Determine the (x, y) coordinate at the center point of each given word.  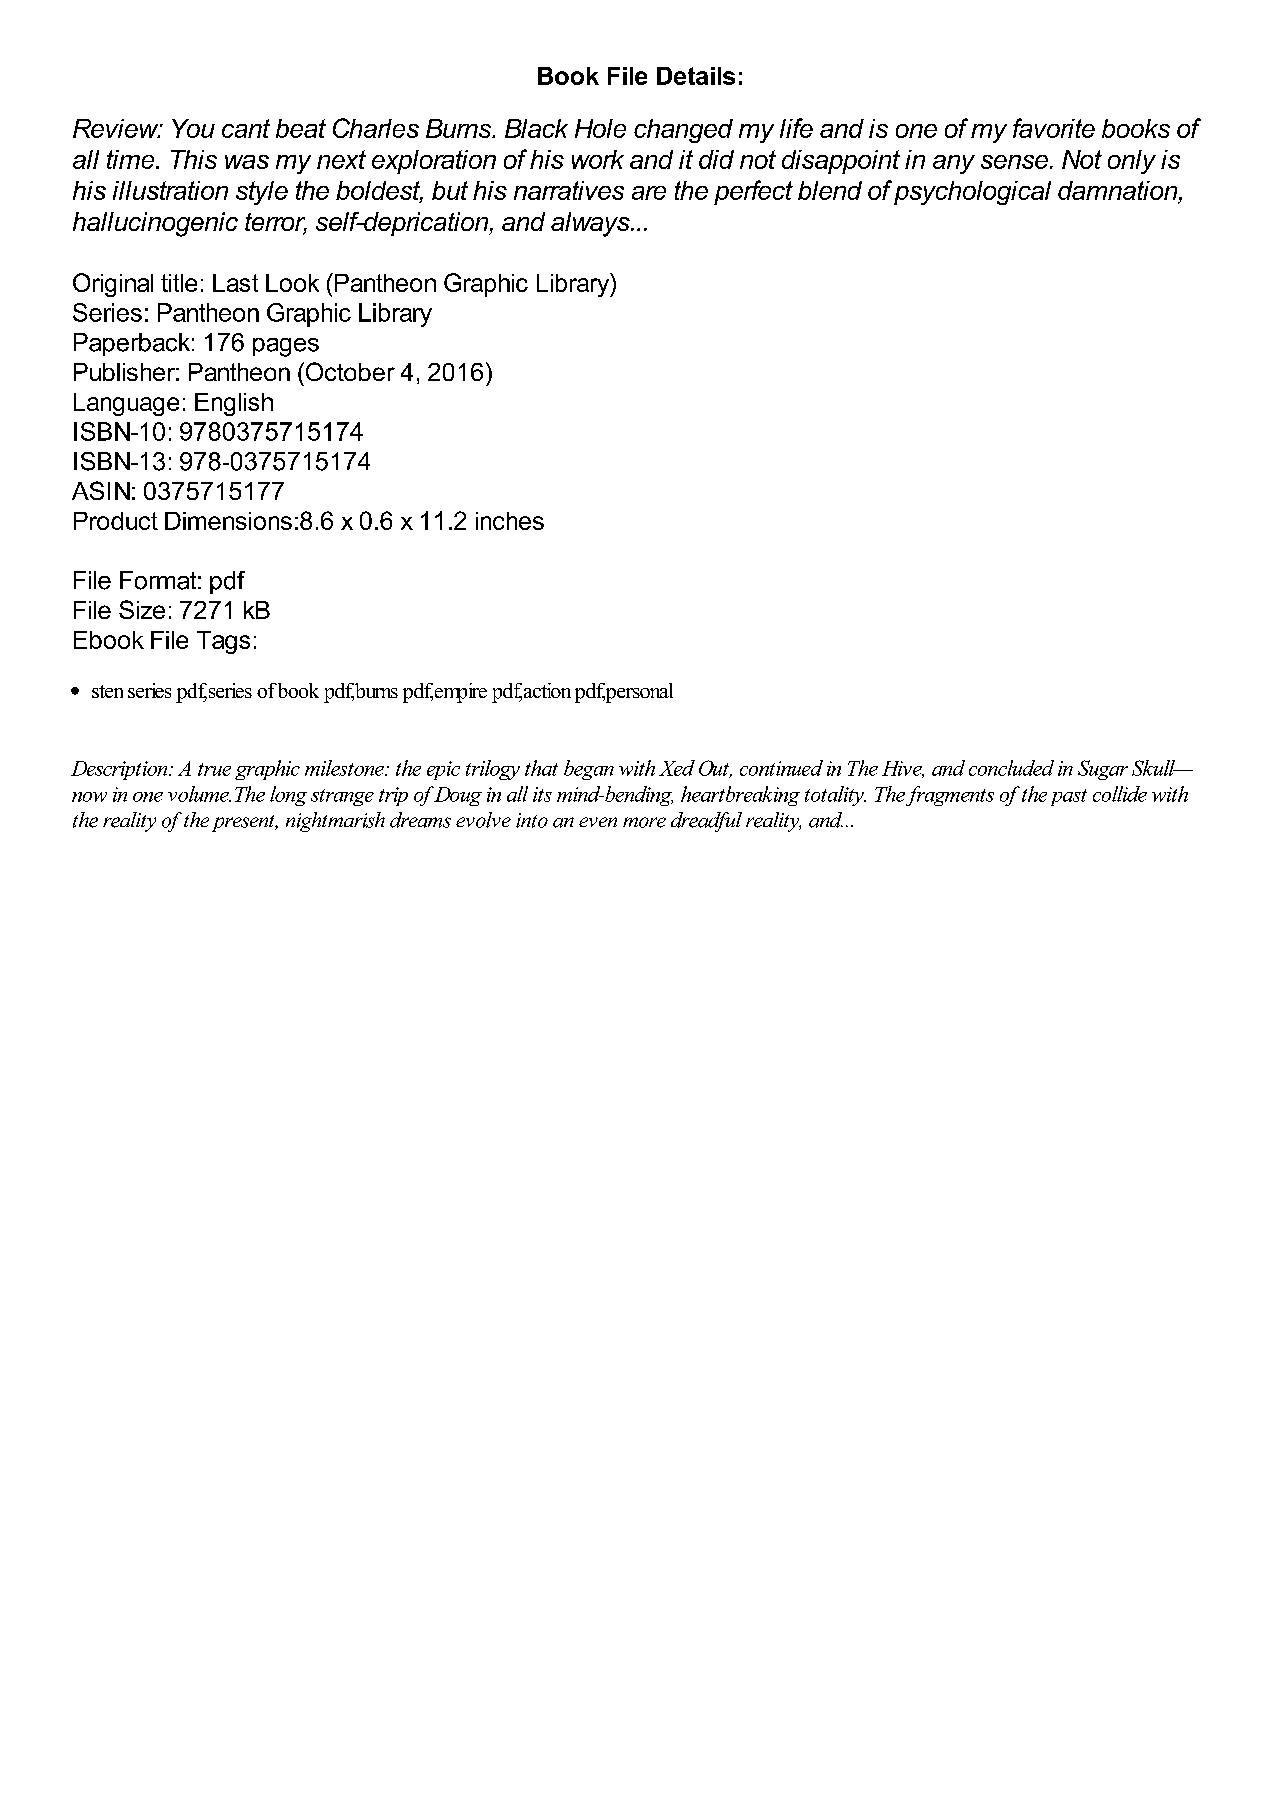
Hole (600, 128)
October (349, 371)
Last (235, 283)
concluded (1011, 768)
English (234, 404)
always (591, 224)
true (214, 769)
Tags (223, 642)
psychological (972, 193)
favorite (1054, 128)
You (193, 128)
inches (510, 521)
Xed (677, 768)
